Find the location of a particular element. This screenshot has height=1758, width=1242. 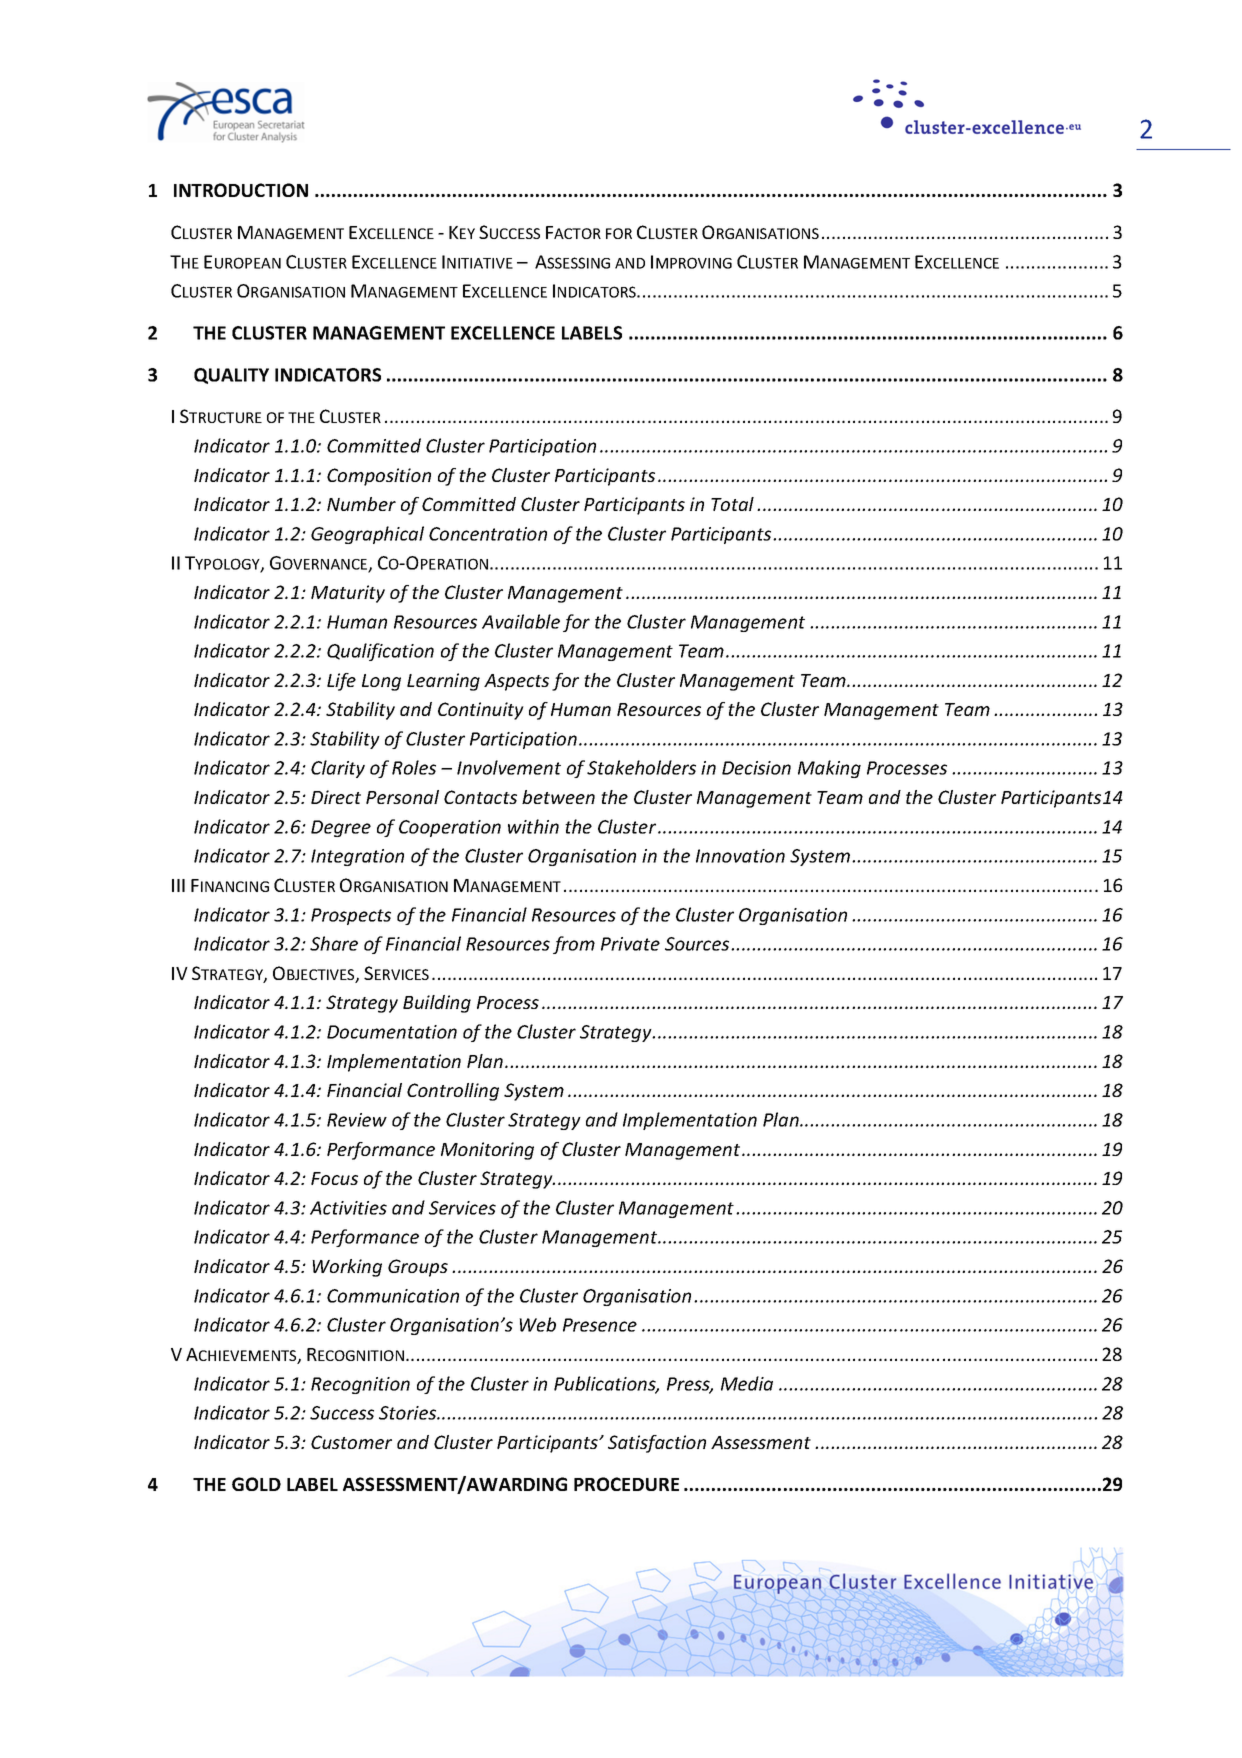

Controlling is located at coordinates (453, 1092).
